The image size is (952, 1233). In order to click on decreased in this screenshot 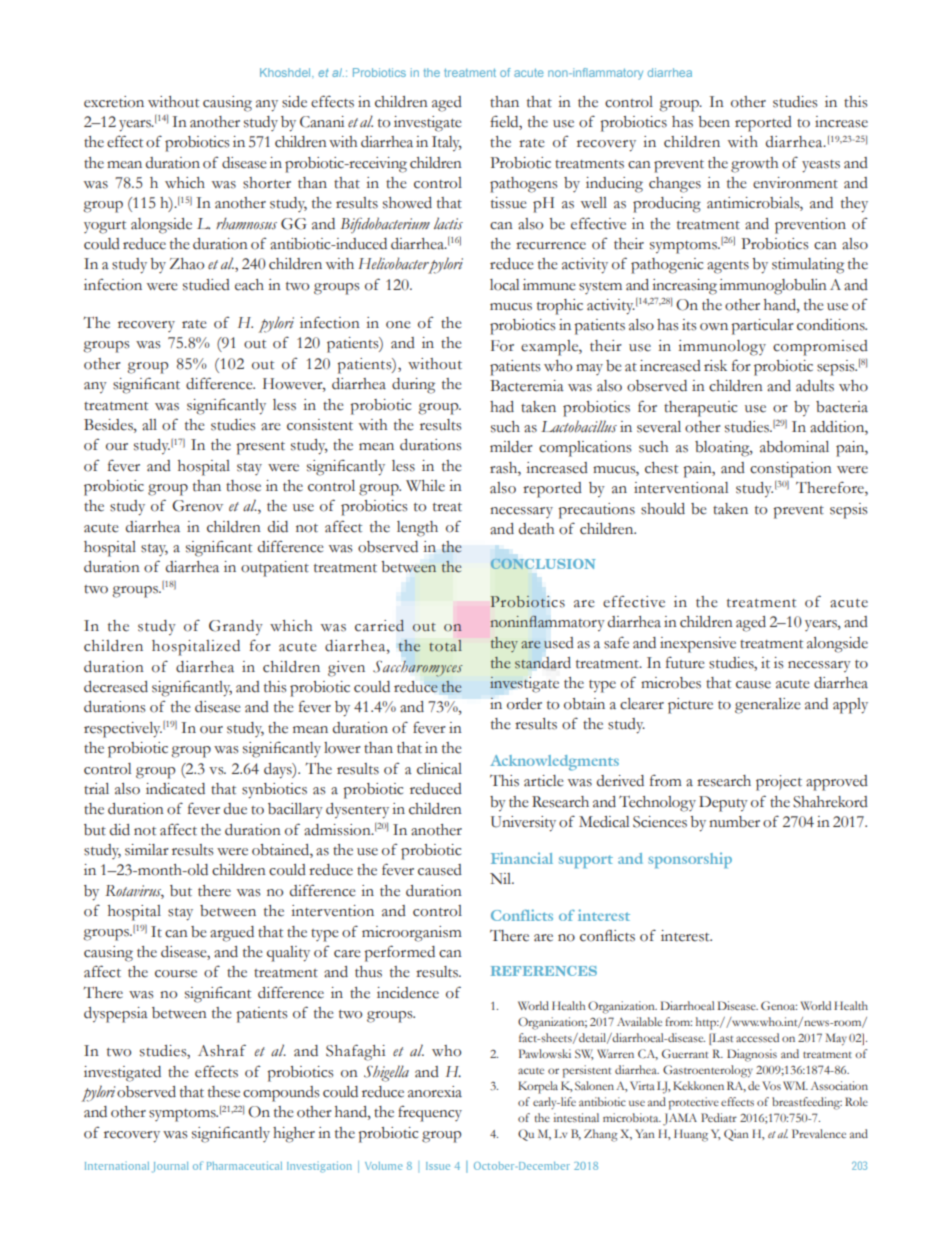, I will do `click(116, 687)`.
